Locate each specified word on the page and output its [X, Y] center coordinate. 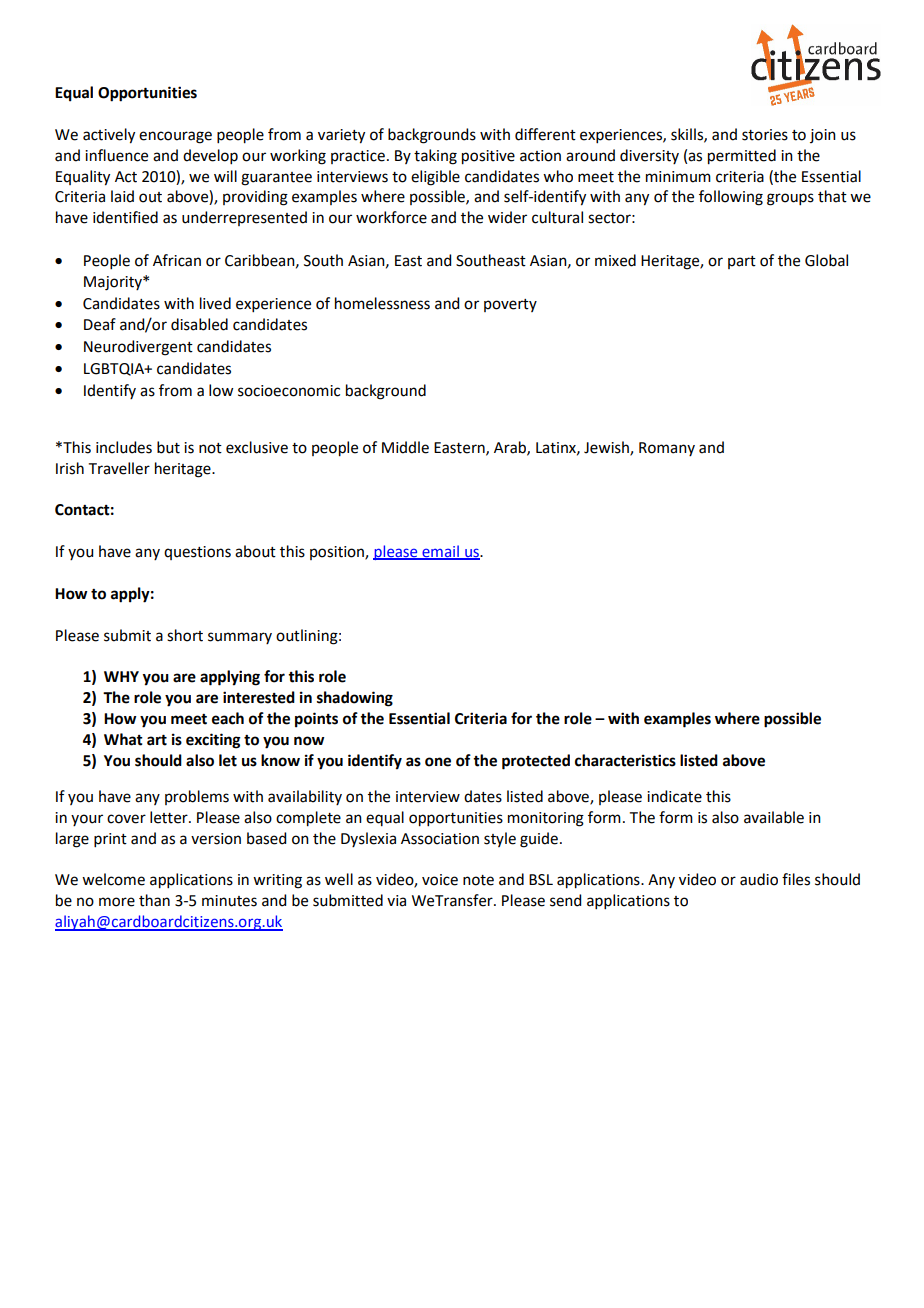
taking [435, 157]
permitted [742, 157]
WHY [121, 676]
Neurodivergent [138, 348]
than [154, 900]
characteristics [625, 760]
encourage [175, 137]
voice [440, 880]
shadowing [355, 699]
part [742, 262]
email [440, 552]
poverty [510, 305]
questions [197, 553]
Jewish [607, 448]
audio [759, 879]
